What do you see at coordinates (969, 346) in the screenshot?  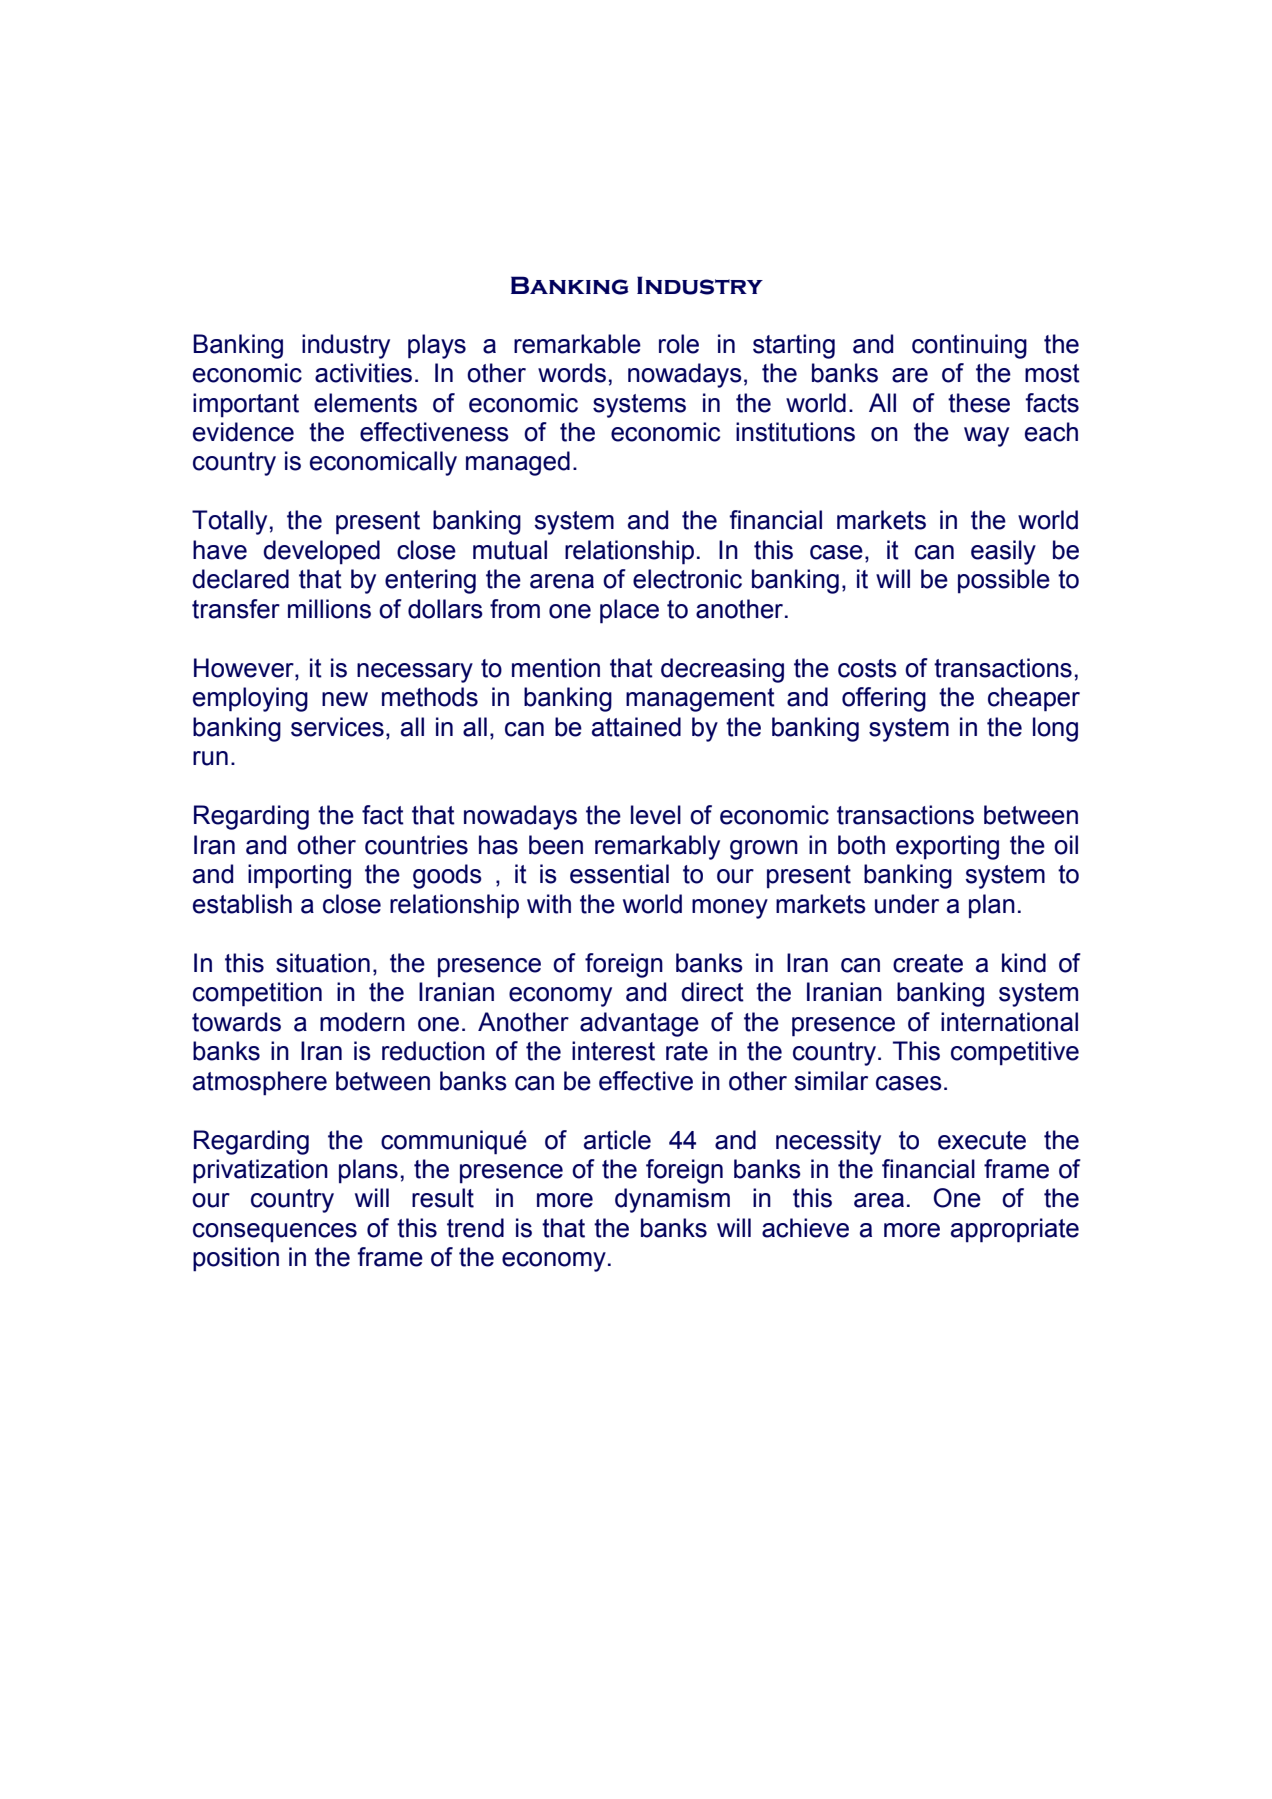 I see `continuing` at bounding box center [969, 346].
